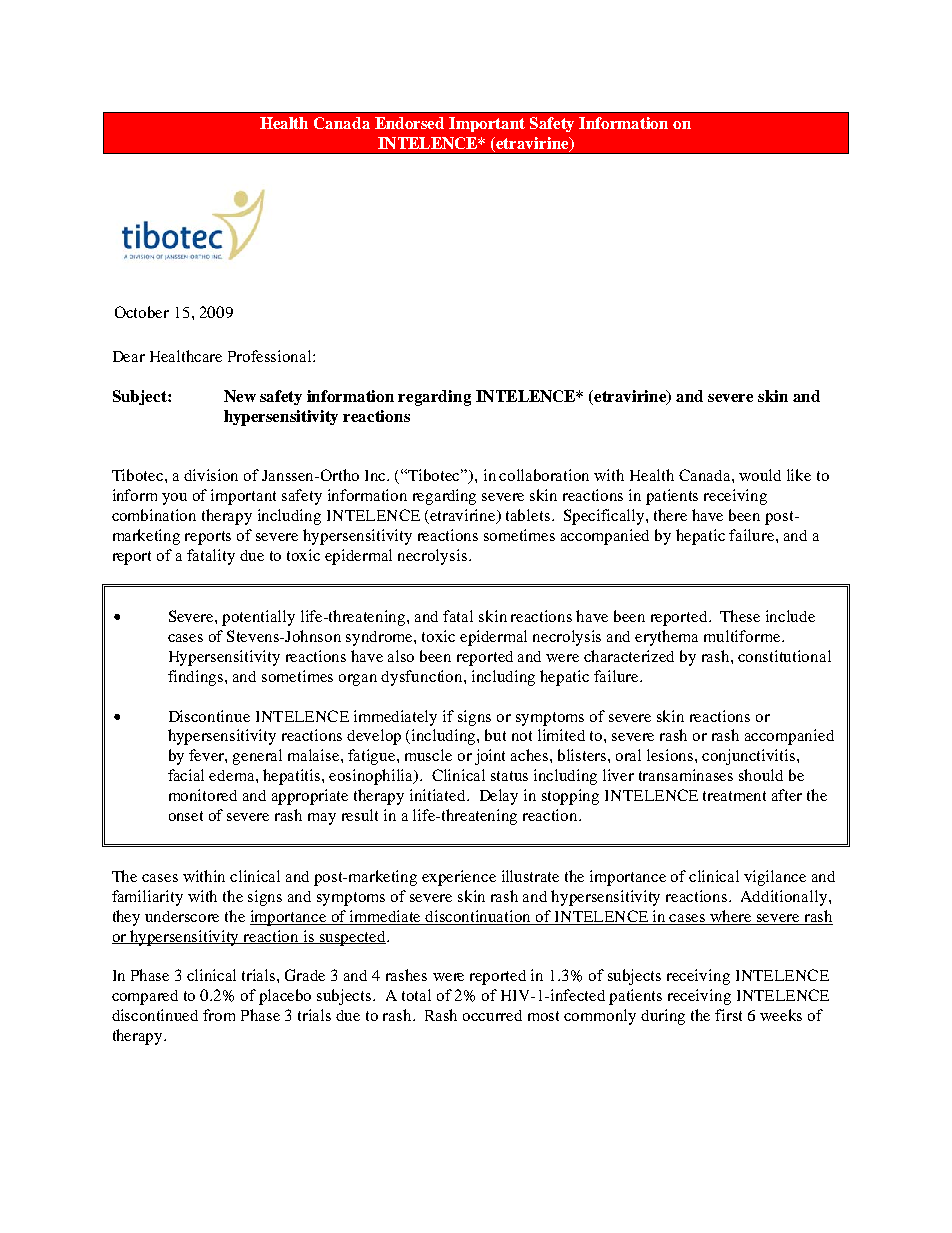 Image resolution: width=952 pixels, height=1233 pixels. What do you see at coordinates (409, 123) in the image?
I see `Endorsed` at bounding box center [409, 123].
